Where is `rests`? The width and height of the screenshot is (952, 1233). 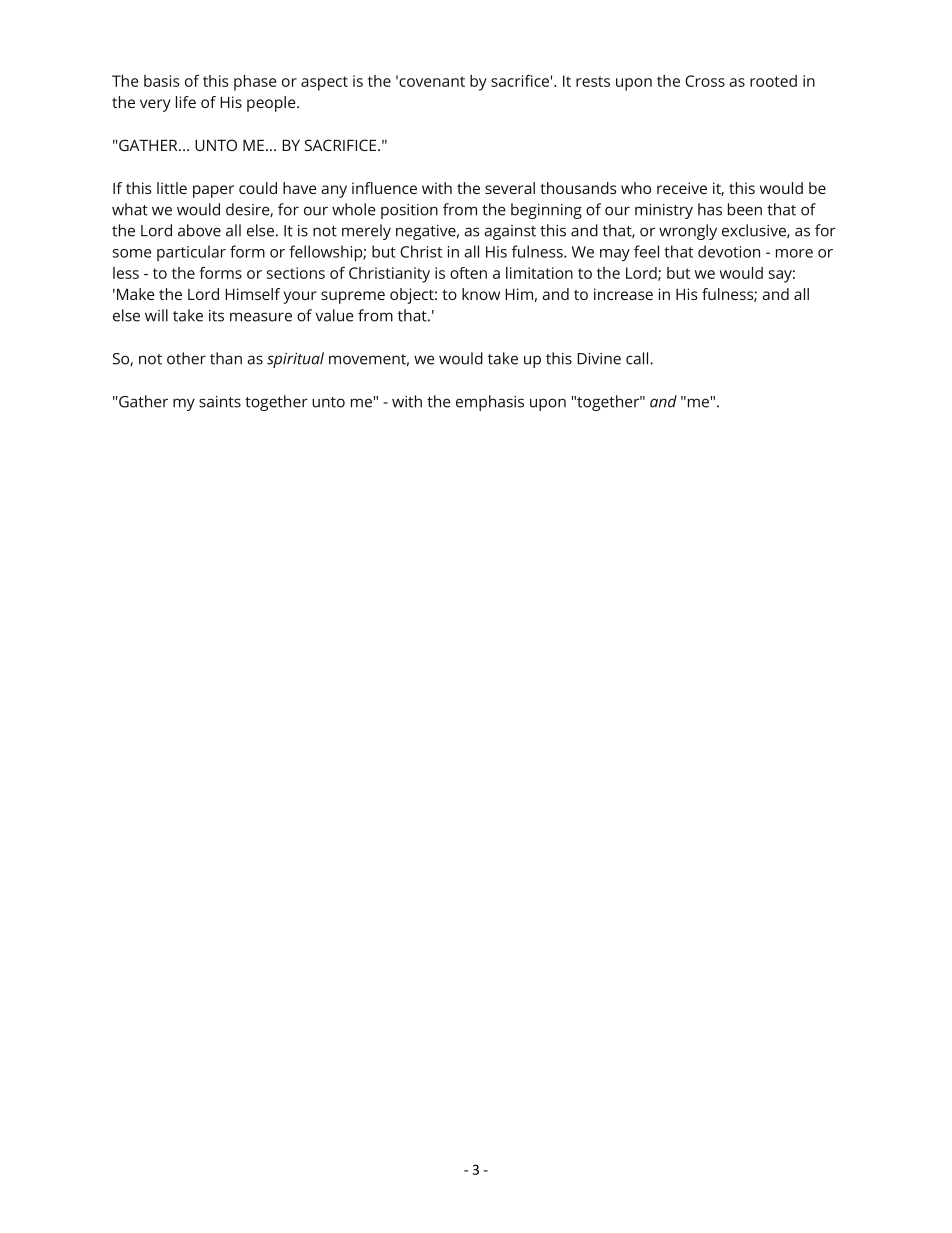
rests is located at coordinates (593, 81).
